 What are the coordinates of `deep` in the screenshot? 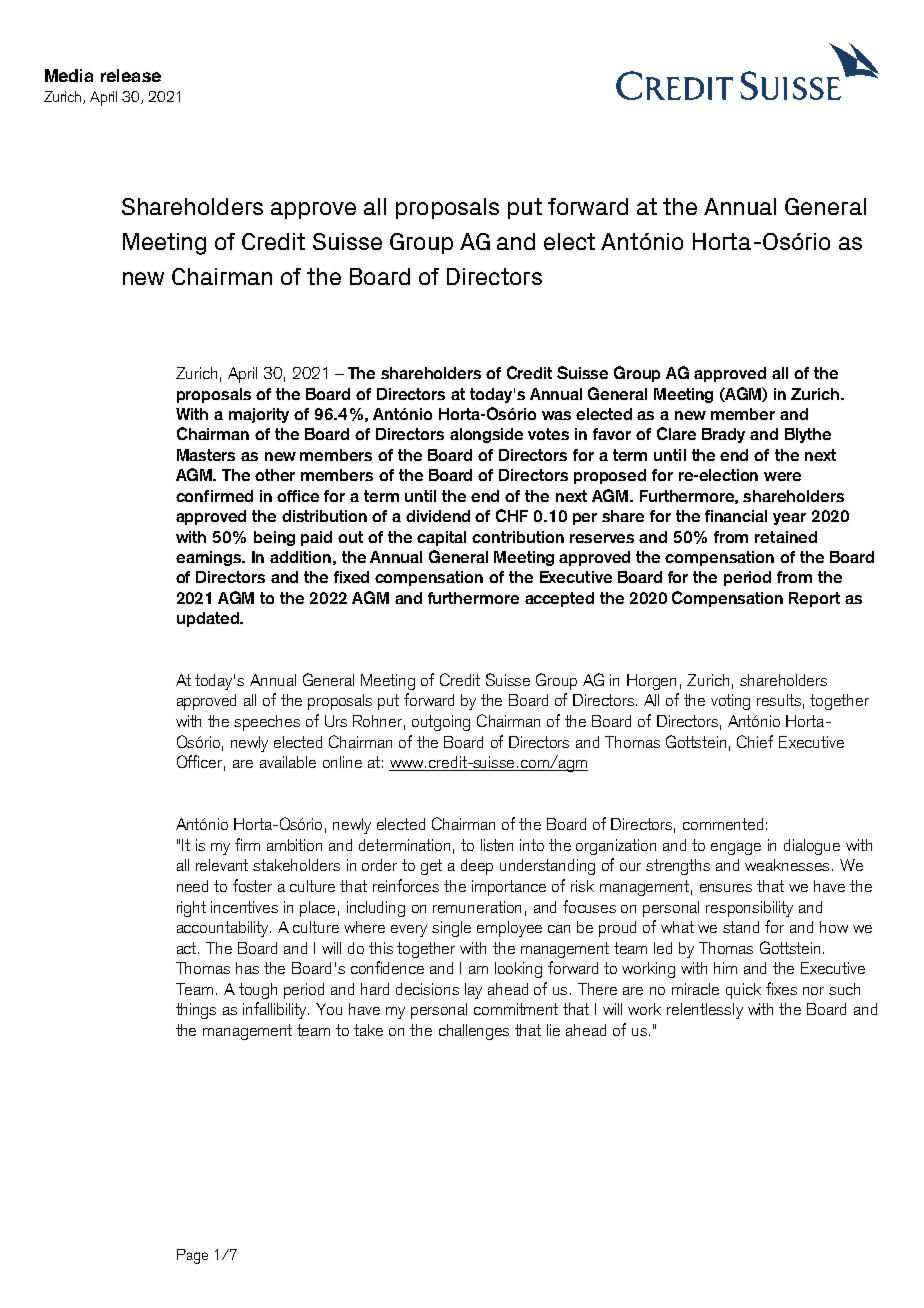 It's located at (477, 867).
